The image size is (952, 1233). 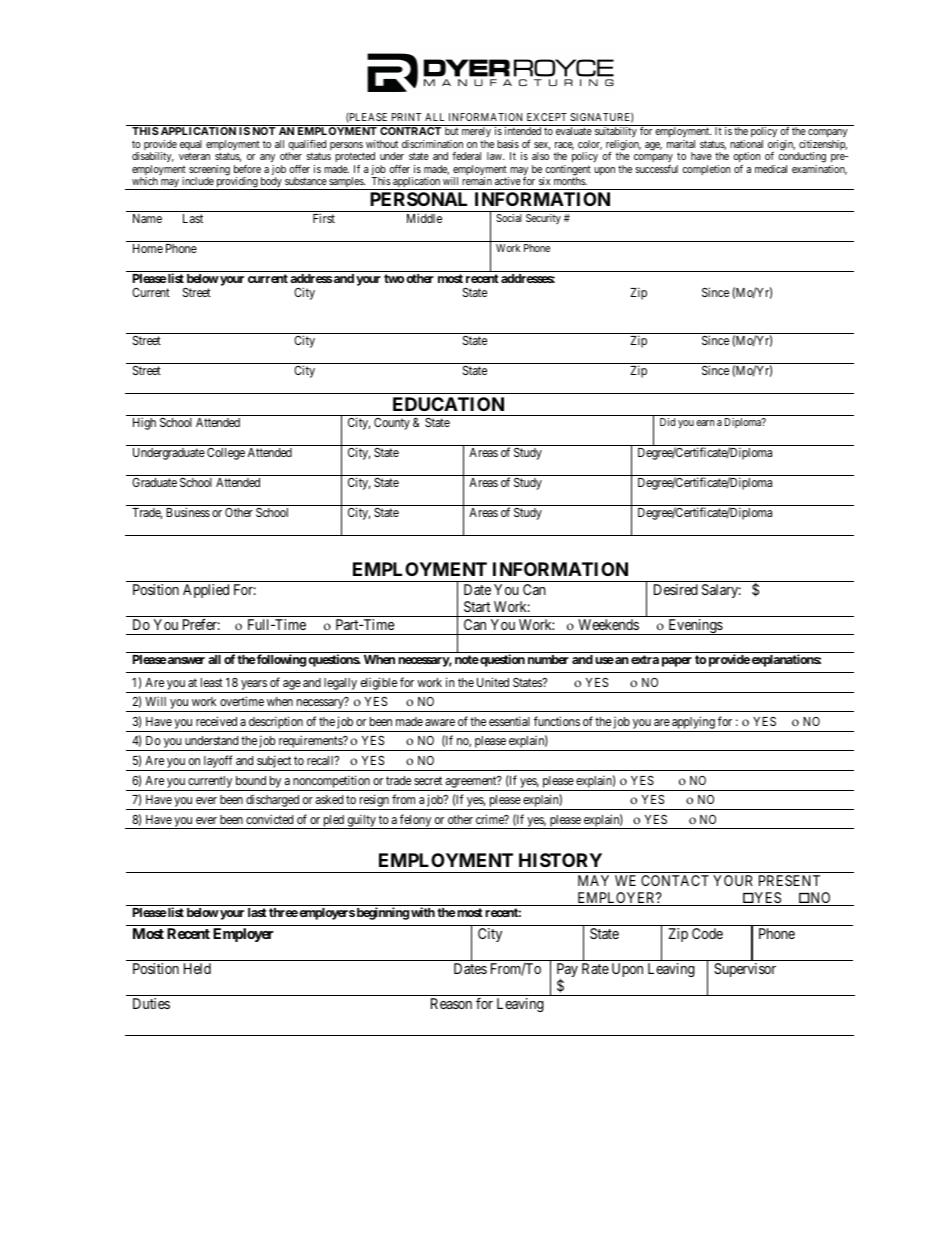 What do you see at coordinates (746, 144) in the image?
I see `national` at bounding box center [746, 144].
